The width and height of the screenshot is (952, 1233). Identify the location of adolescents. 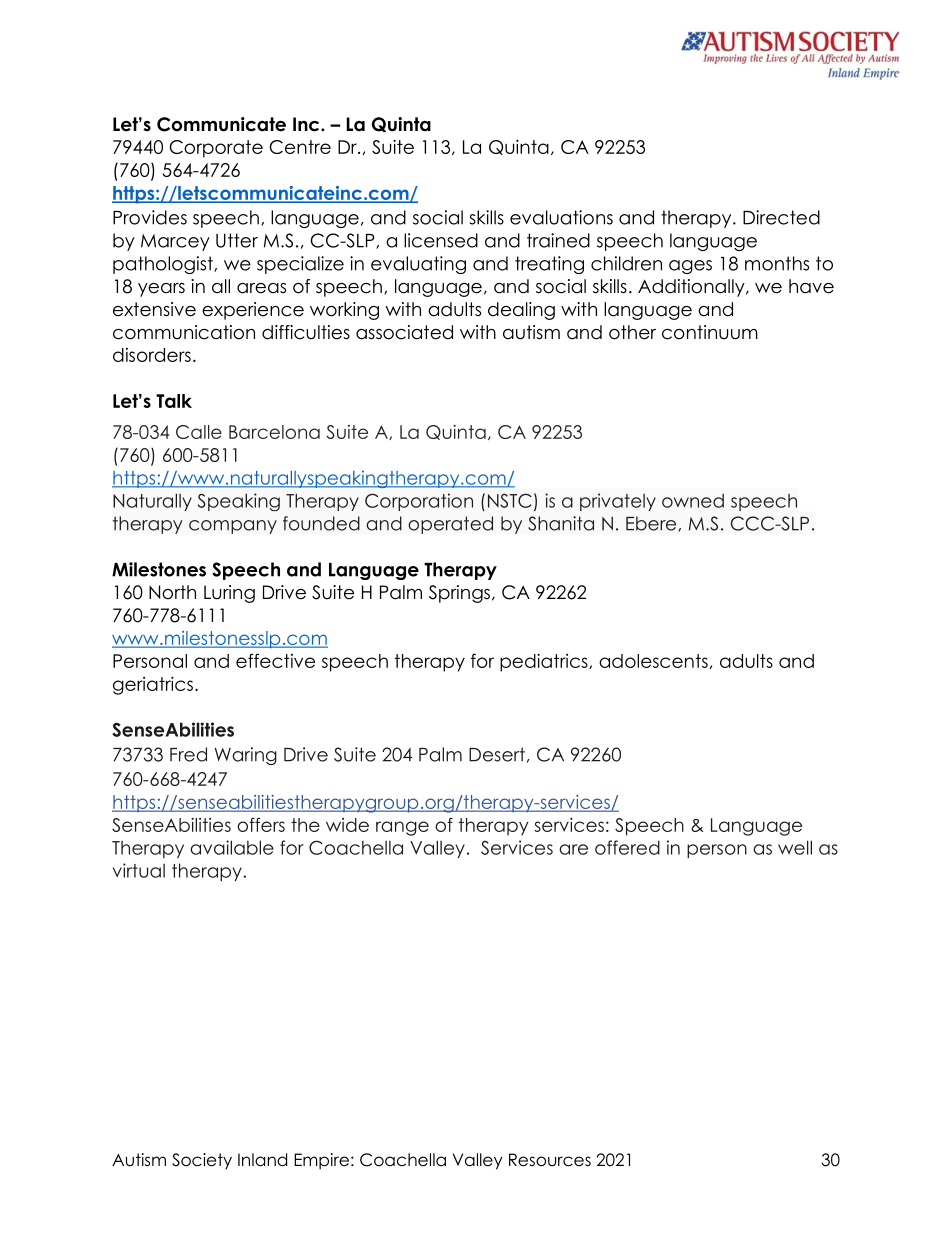
(653, 661).
